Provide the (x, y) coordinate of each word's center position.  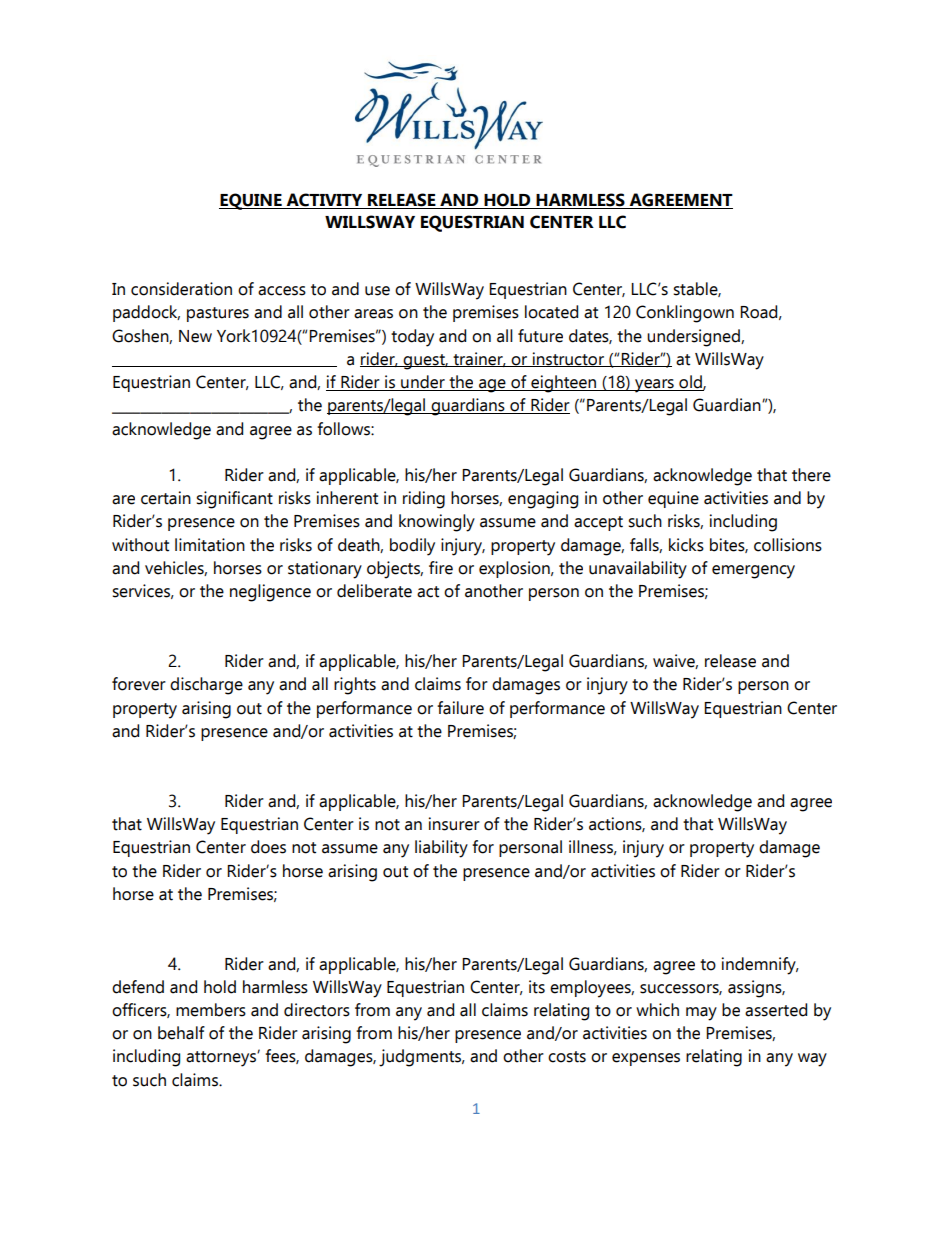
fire (441, 568)
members (211, 1010)
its (537, 987)
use (377, 291)
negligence (270, 593)
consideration (181, 289)
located (551, 312)
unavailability (638, 570)
